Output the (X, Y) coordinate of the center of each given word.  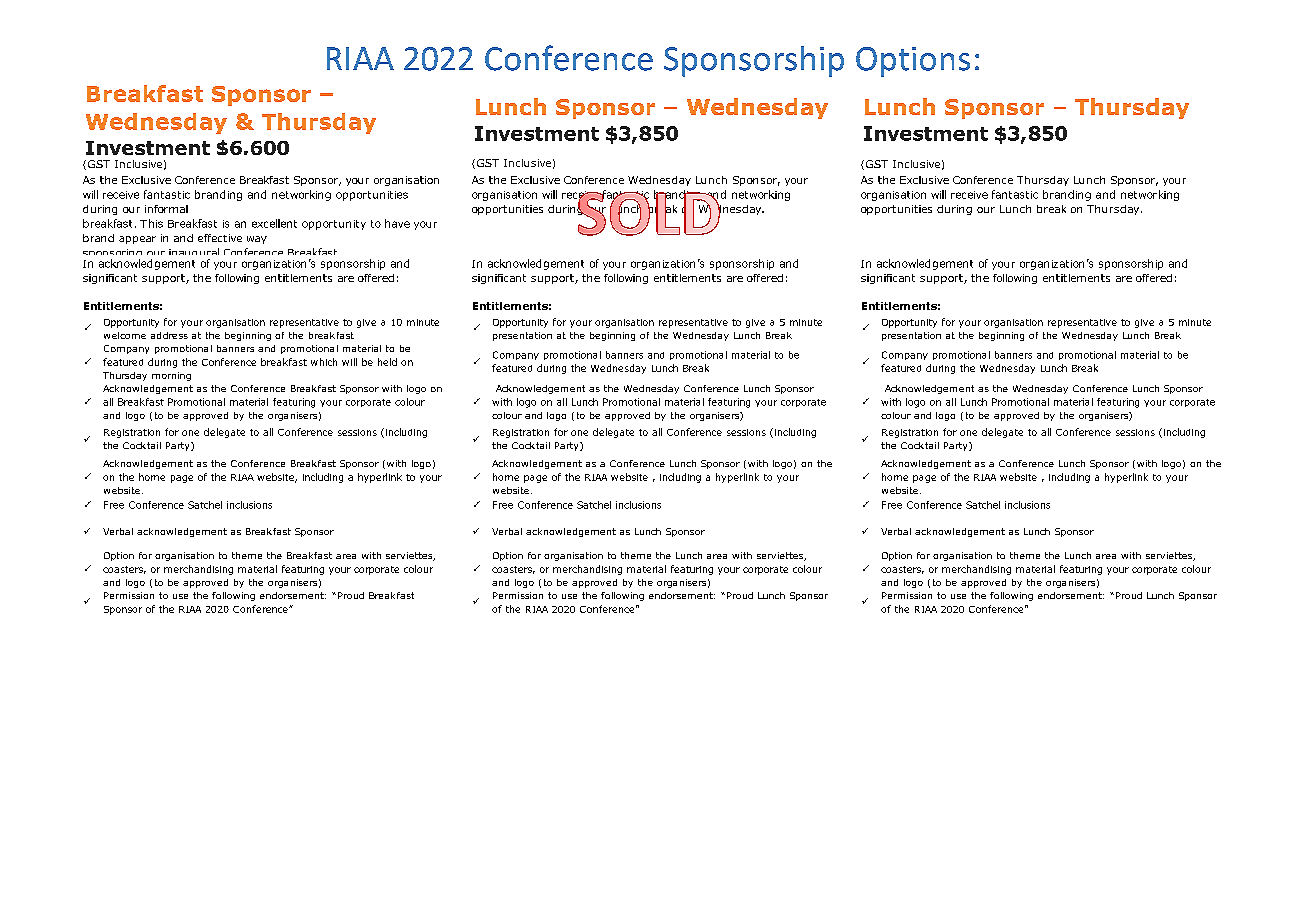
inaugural (194, 254)
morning (171, 376)
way (257, 240)
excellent (274, 223)
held (387, 362)
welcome (125, 335)
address (169, 335)
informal (166, 209)
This (151, 223)
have (397, 223)
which (324, 362)
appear (137, 240)
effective (220, 238)
